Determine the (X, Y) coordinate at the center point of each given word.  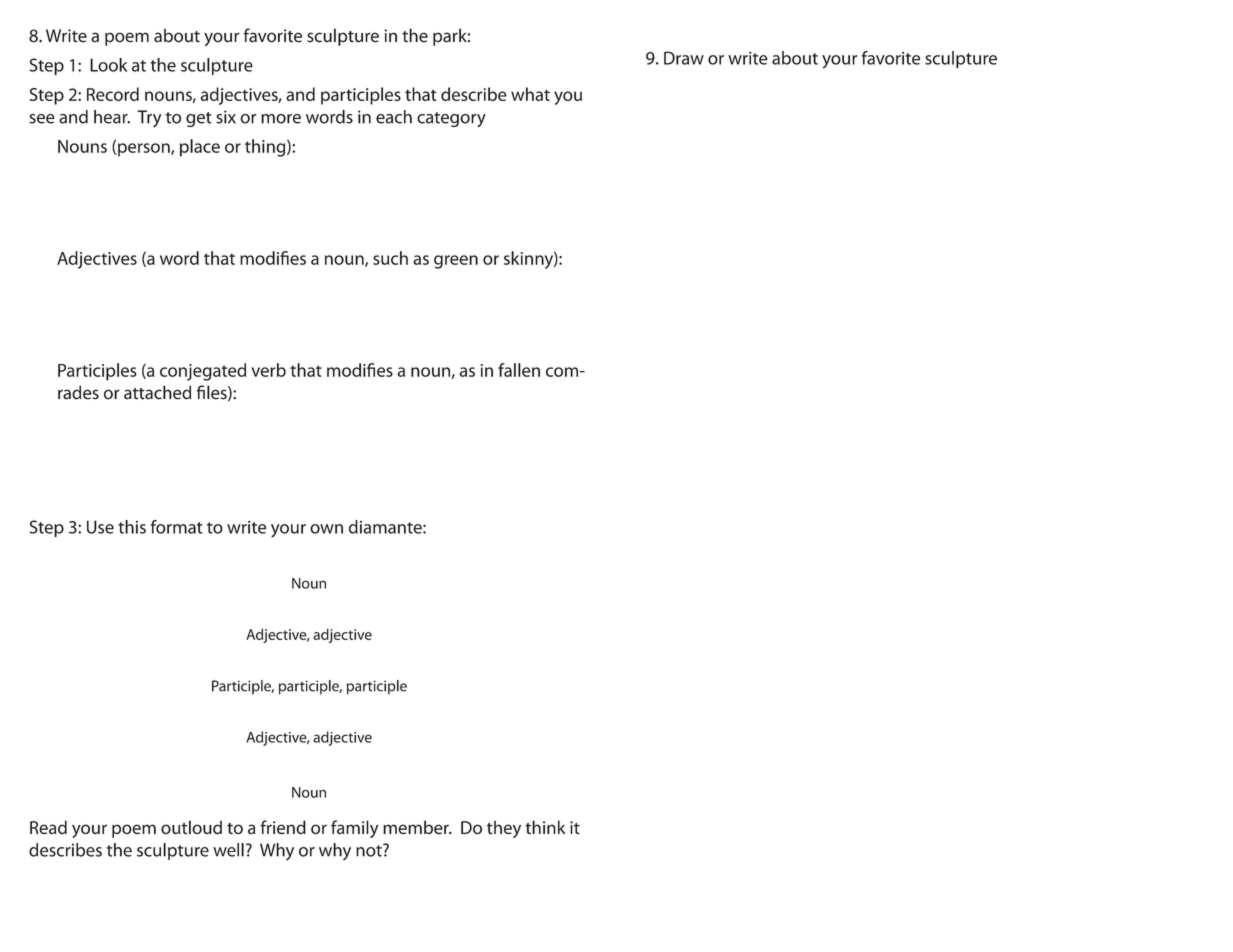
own (326, 529)
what (530, 94)
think (545, 827)
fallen (519, 370)
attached (158, 392)
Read (48, 827)
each (394, 117)
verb (269, 370)
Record (113, 94)
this (132, 527)
